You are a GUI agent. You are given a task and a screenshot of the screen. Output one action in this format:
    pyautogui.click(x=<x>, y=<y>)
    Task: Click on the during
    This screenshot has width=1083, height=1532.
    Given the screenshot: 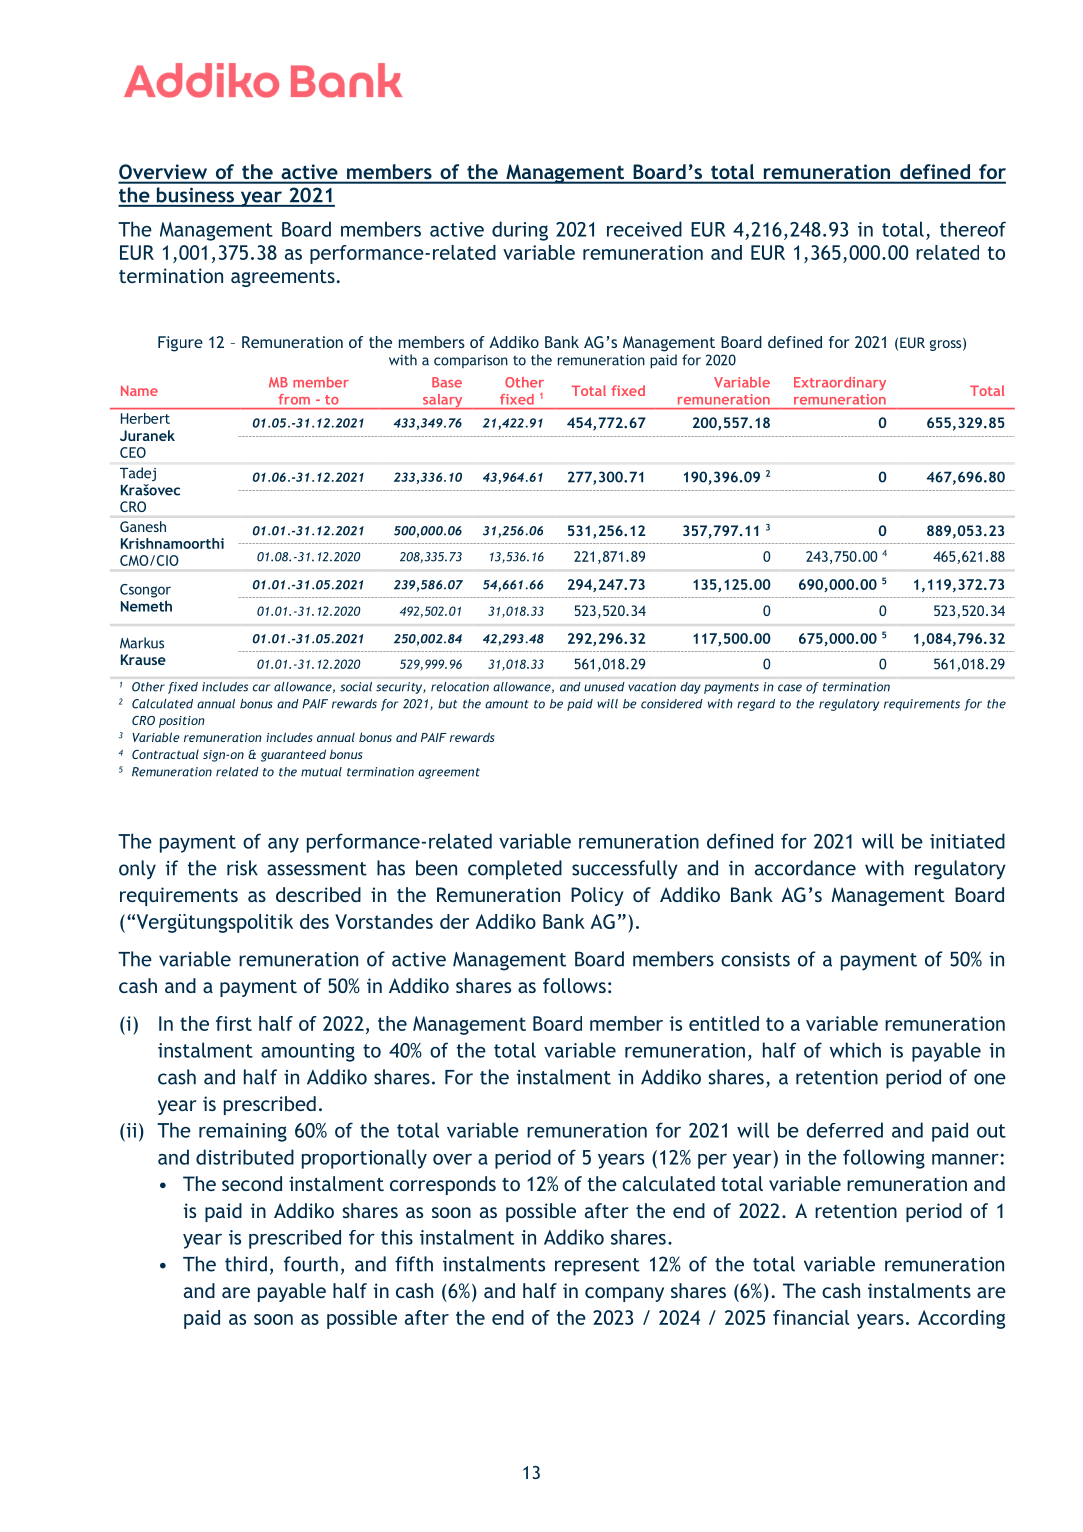 What is the action you would take?
    pyautogui.click(x=520, y=231)
